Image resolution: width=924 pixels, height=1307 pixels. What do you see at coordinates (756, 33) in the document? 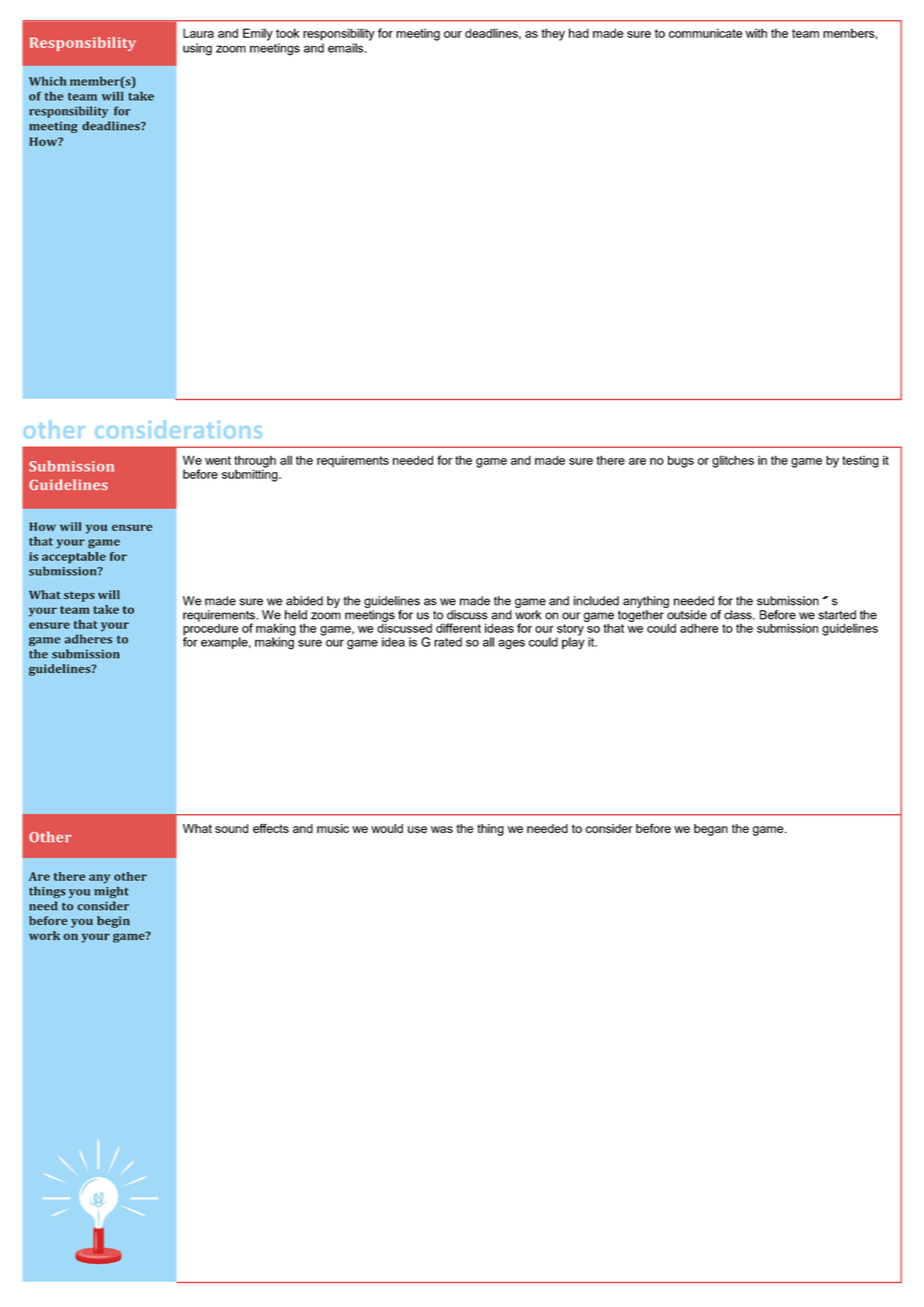
I see `with` at bounding box center [756, 33].
